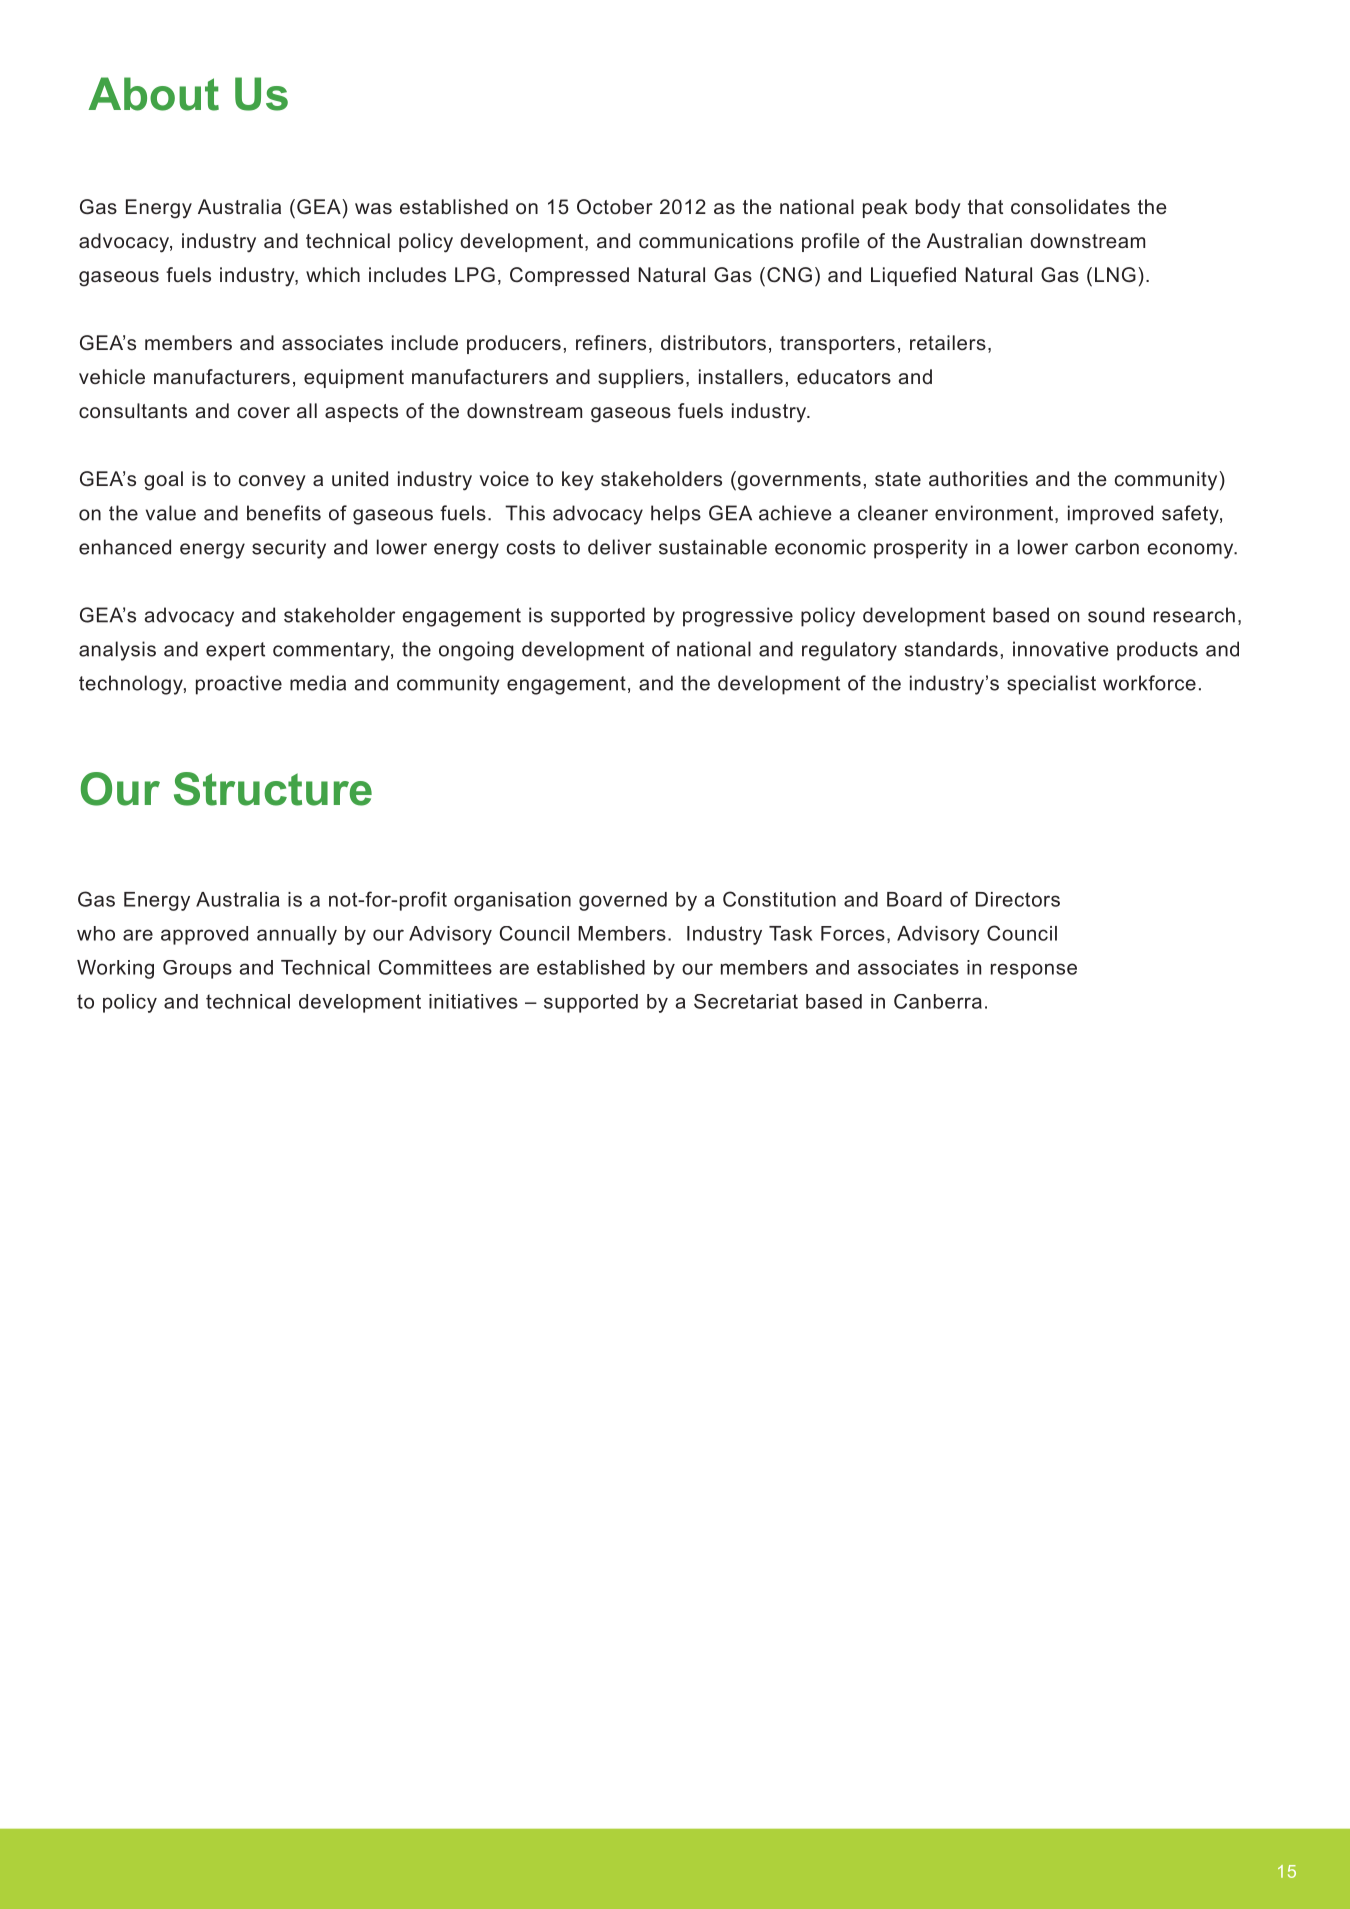 This document has height=1909, width=1350. What do you see at coordinates (154, 94) in the document?
I see `About` at bounding box center [154, 94].
